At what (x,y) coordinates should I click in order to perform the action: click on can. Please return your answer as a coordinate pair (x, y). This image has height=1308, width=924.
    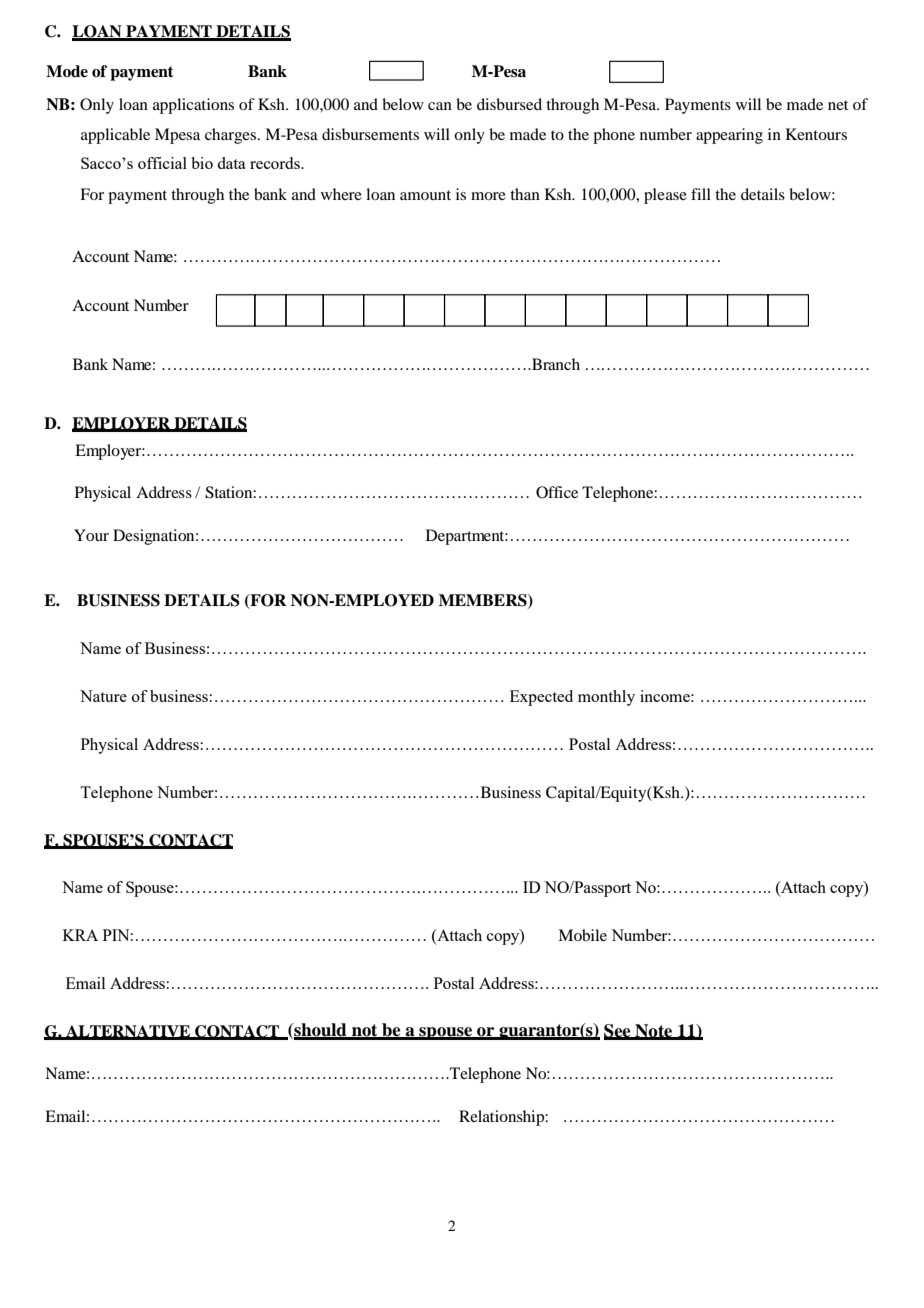
    Looking at the image, I should click on (440, 106).
